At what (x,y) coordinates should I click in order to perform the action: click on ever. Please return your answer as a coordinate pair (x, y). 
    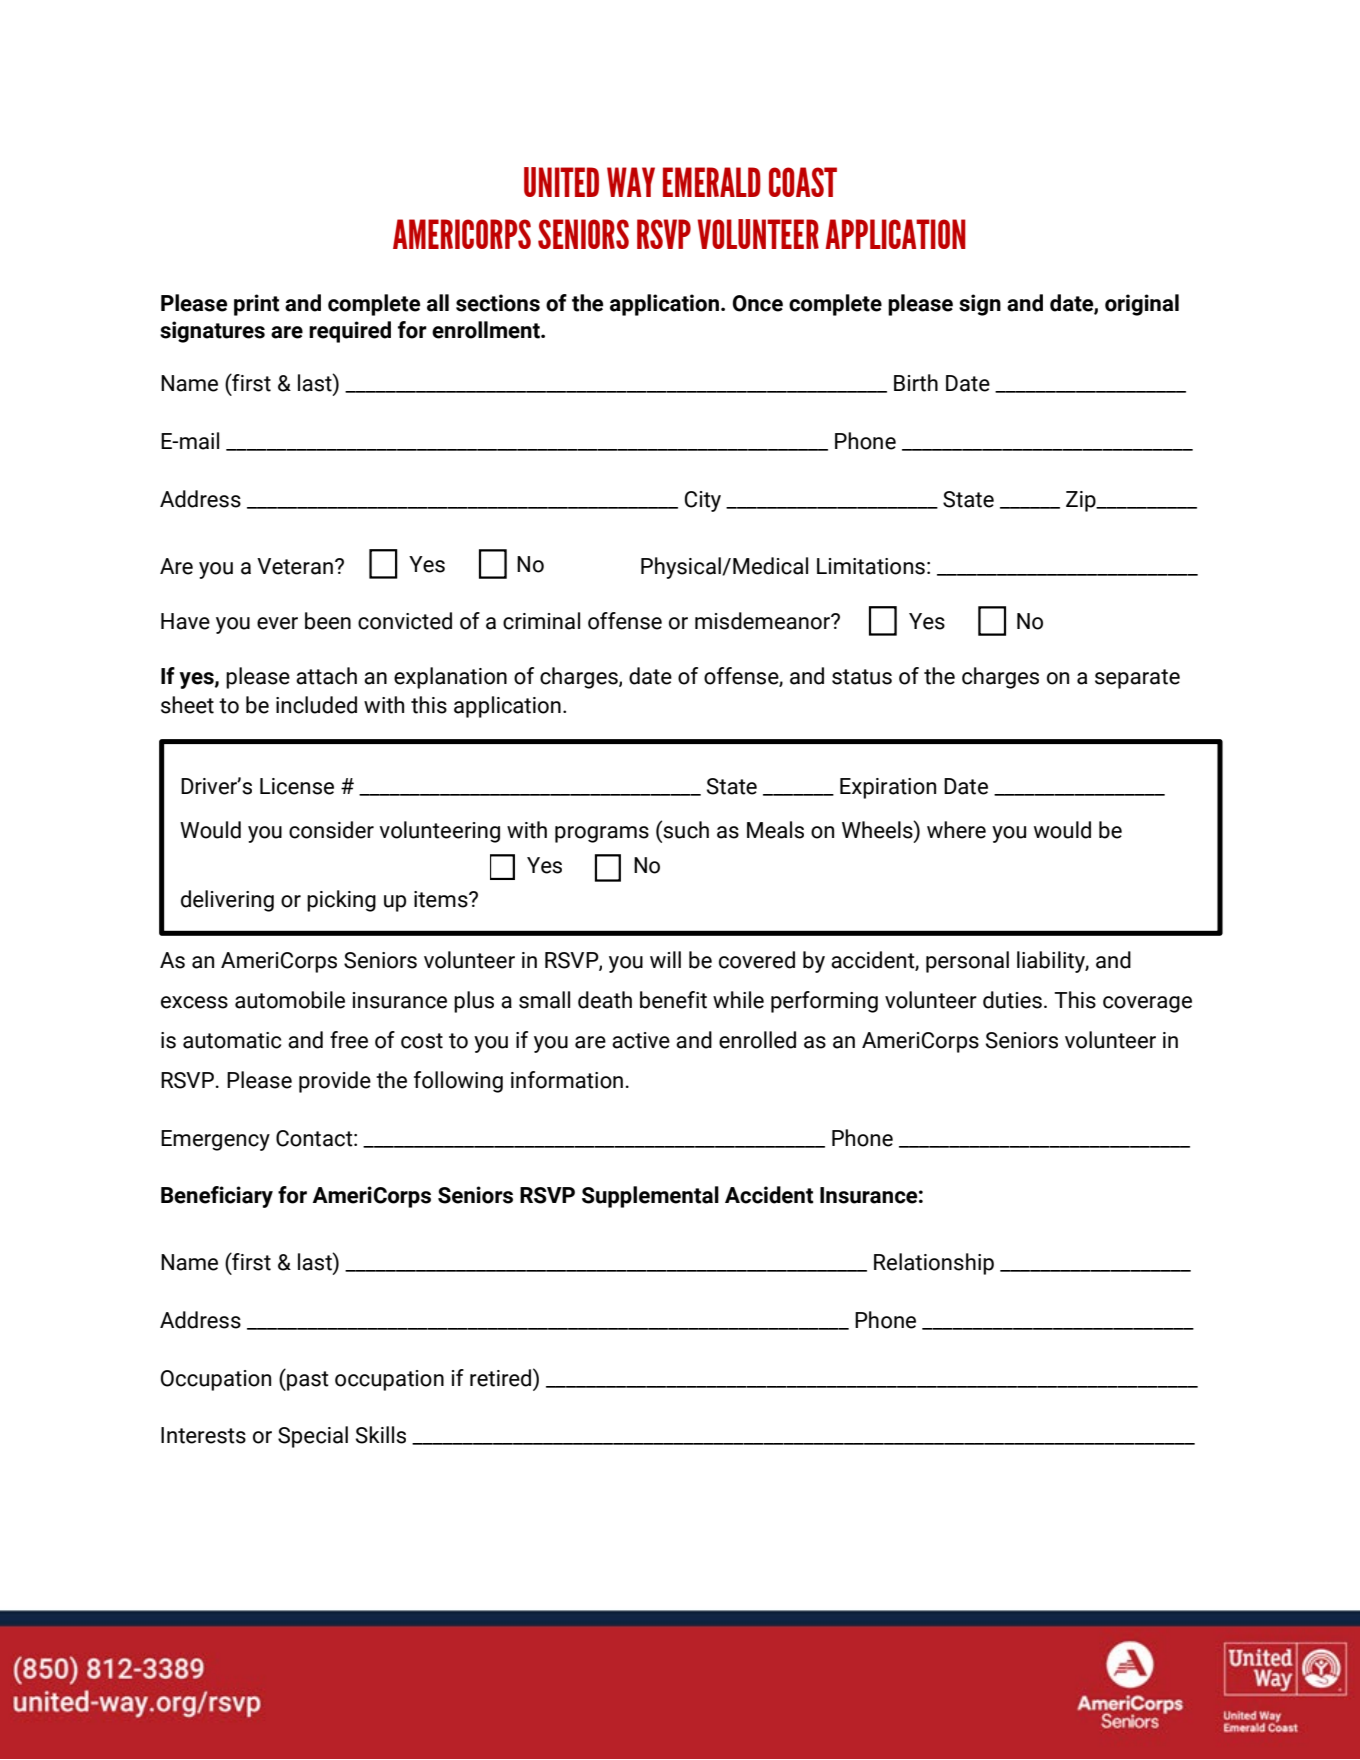
    Looking at the image, I should click on (277, 623).
